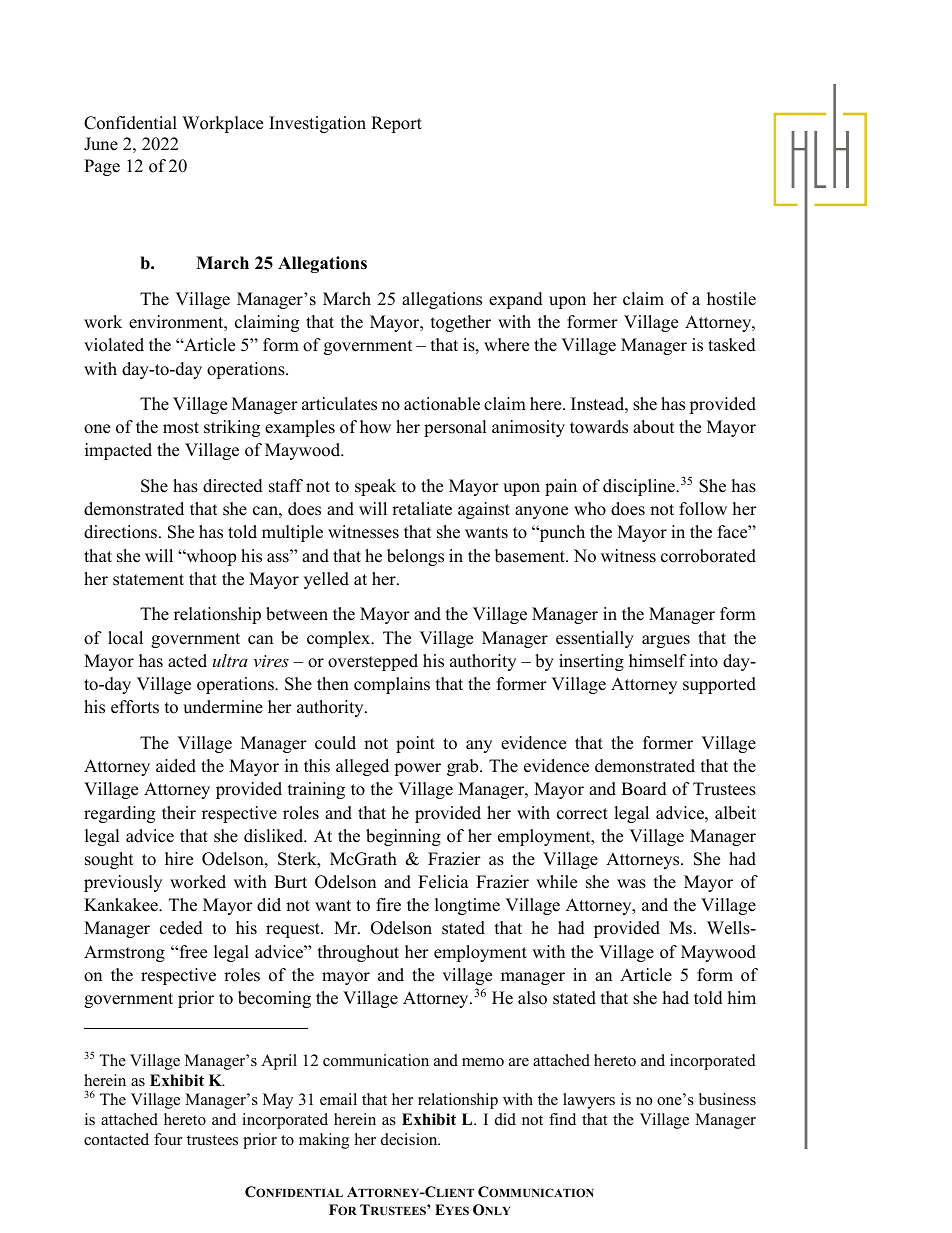  What do you see at coordinates (666, 641) in the document?
I see `argues` at bounding box center [666, 641].
